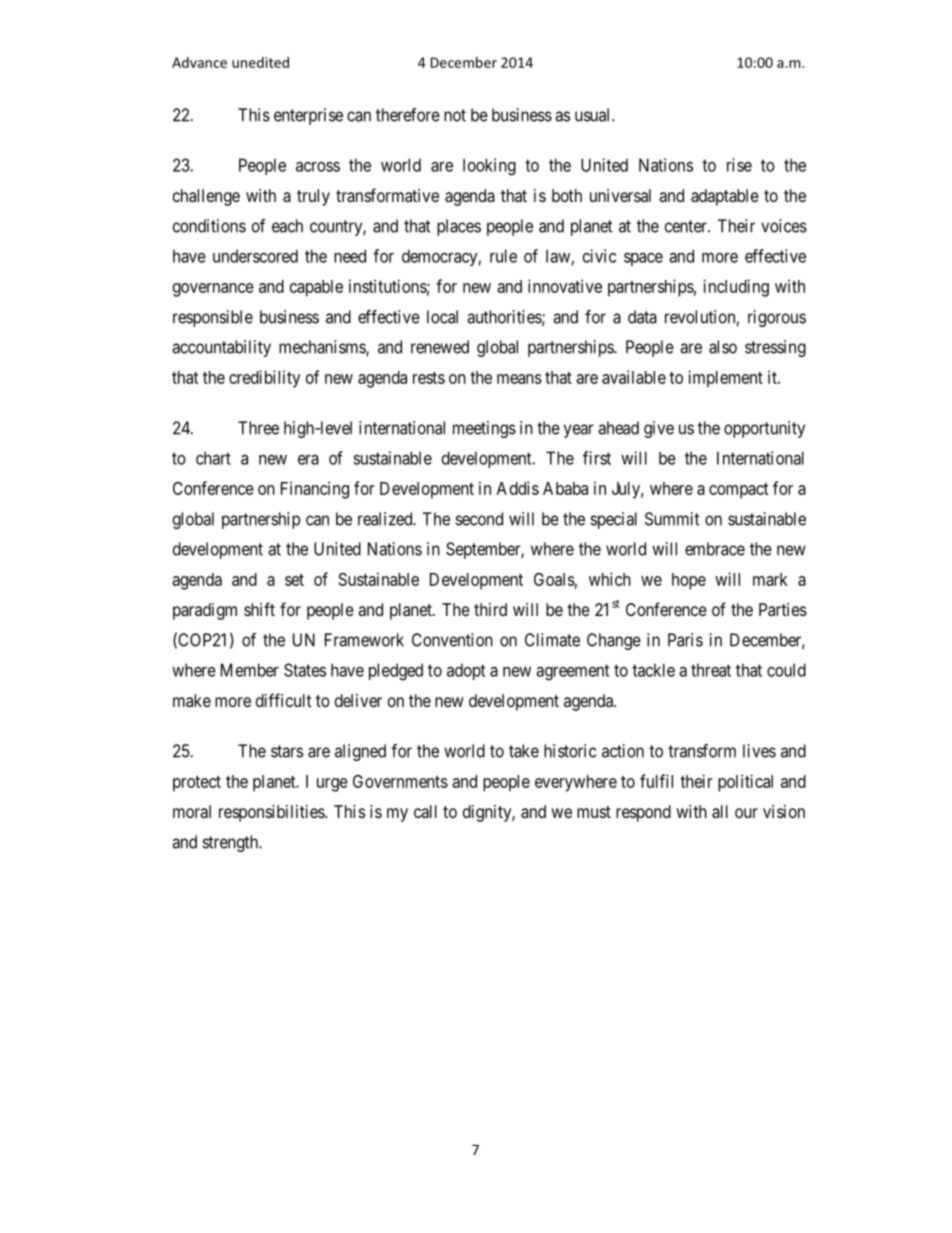 The image size is (952, 1233). I want to click on unedited, so click(260, 62).
